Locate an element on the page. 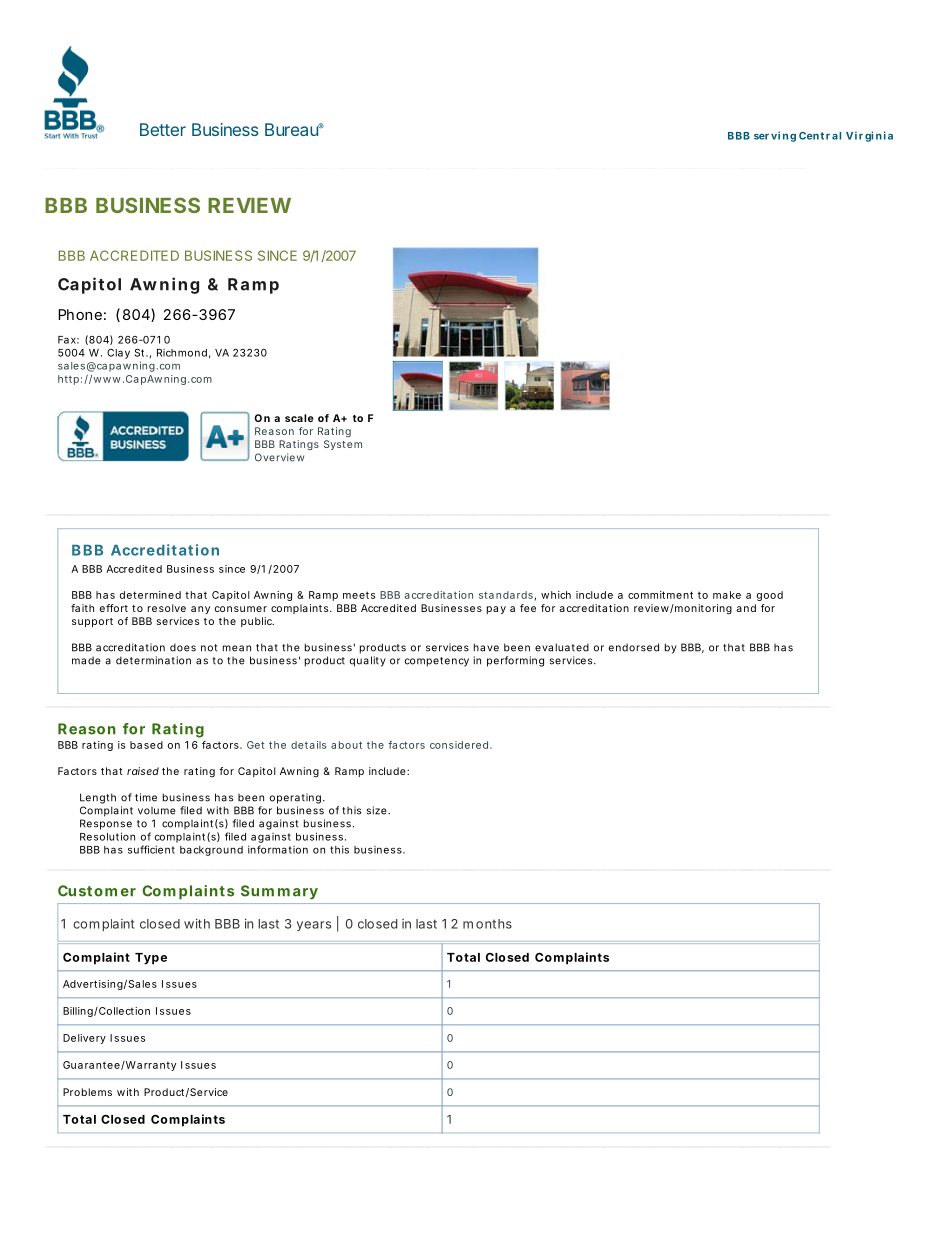 This document has height=1233, width=952. resolve is located at coordinates (167, 608).
